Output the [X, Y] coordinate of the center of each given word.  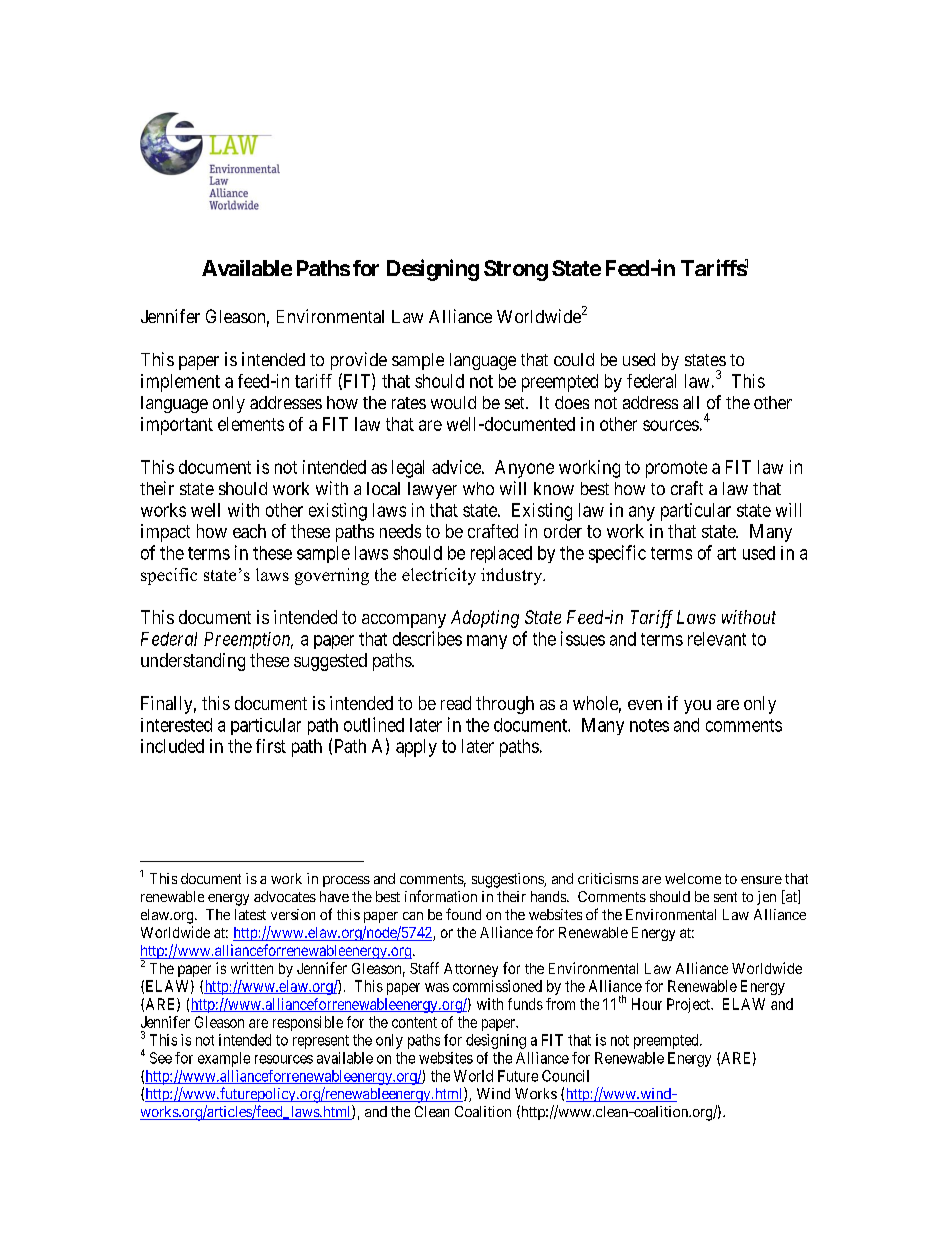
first [271, 746]
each [249, 531]
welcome [693, 878]
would [453, 402]
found [463, 914]
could [574, 359]
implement [180, 383]
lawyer [432, 490]
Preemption [248, 640]
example [224, 1059]
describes [427, 638]
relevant [717, 639]
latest [250, 914]
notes [649, 725]
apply [416, 748]
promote [676, 469]
